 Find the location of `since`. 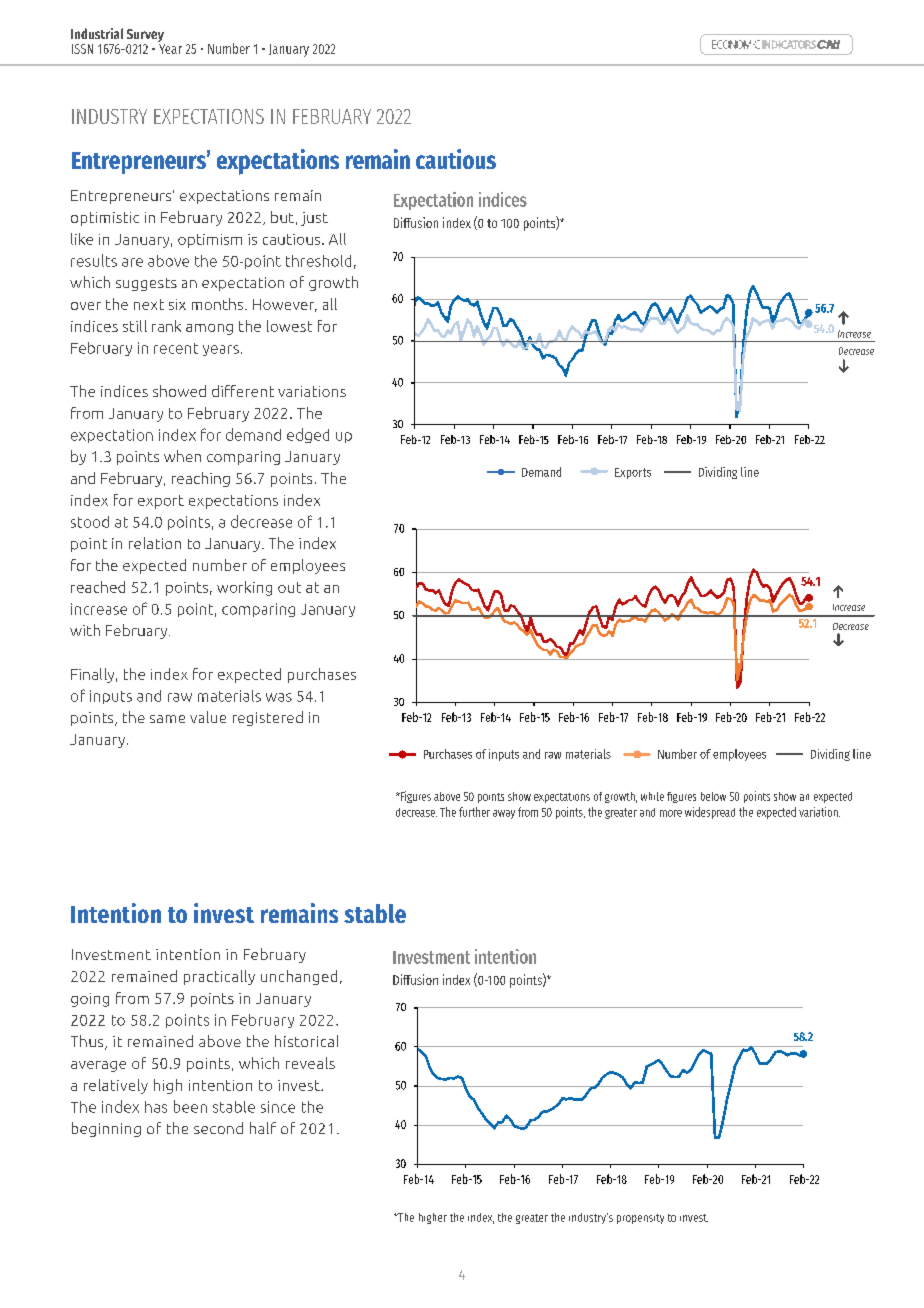

since is located at coordinates (278, 1107).
